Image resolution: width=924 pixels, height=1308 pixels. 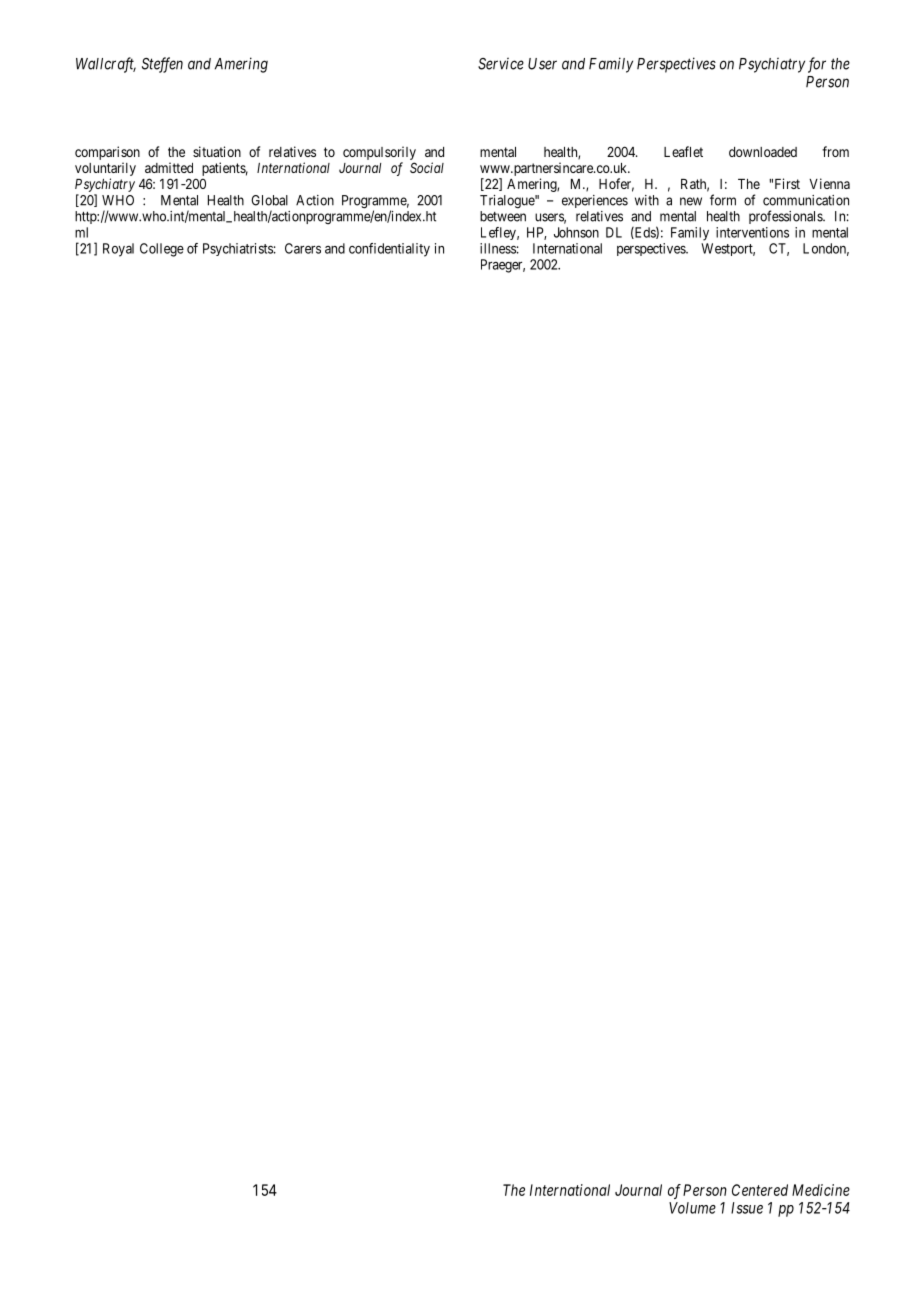 I want to click on downloaded, so click(x=763, y=152).
